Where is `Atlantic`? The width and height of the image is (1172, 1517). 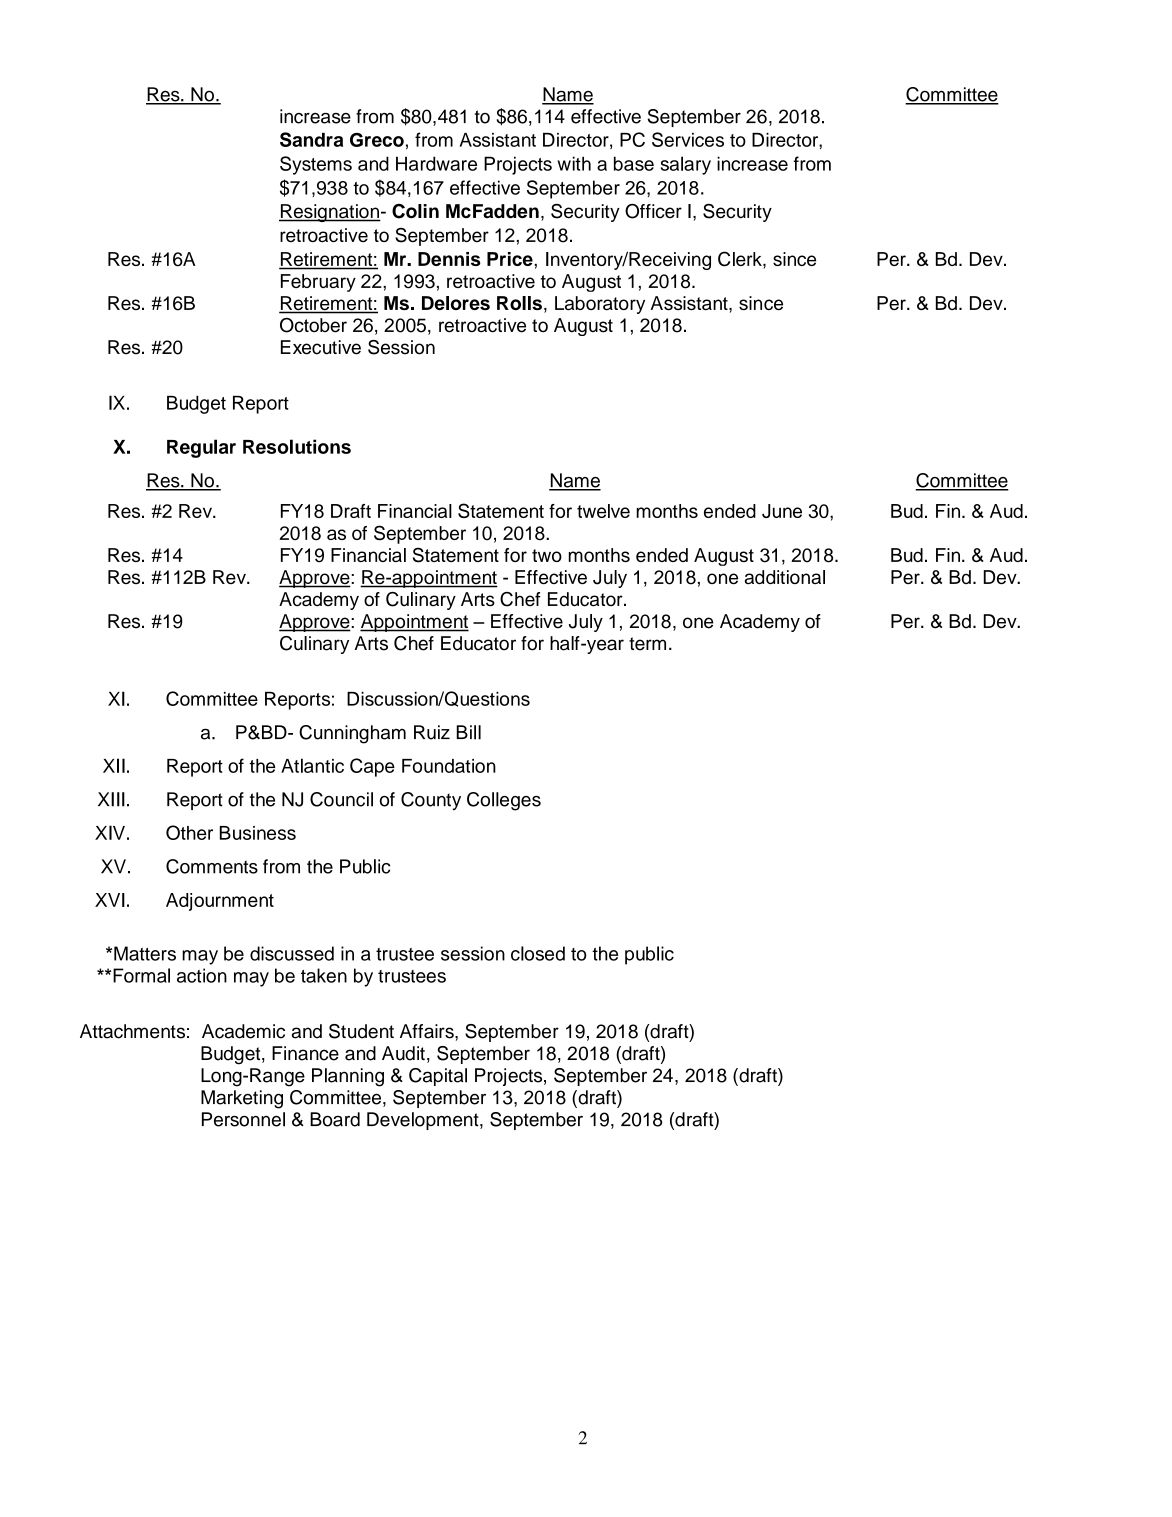
Atlantic is located at coordinates (312, 765).
